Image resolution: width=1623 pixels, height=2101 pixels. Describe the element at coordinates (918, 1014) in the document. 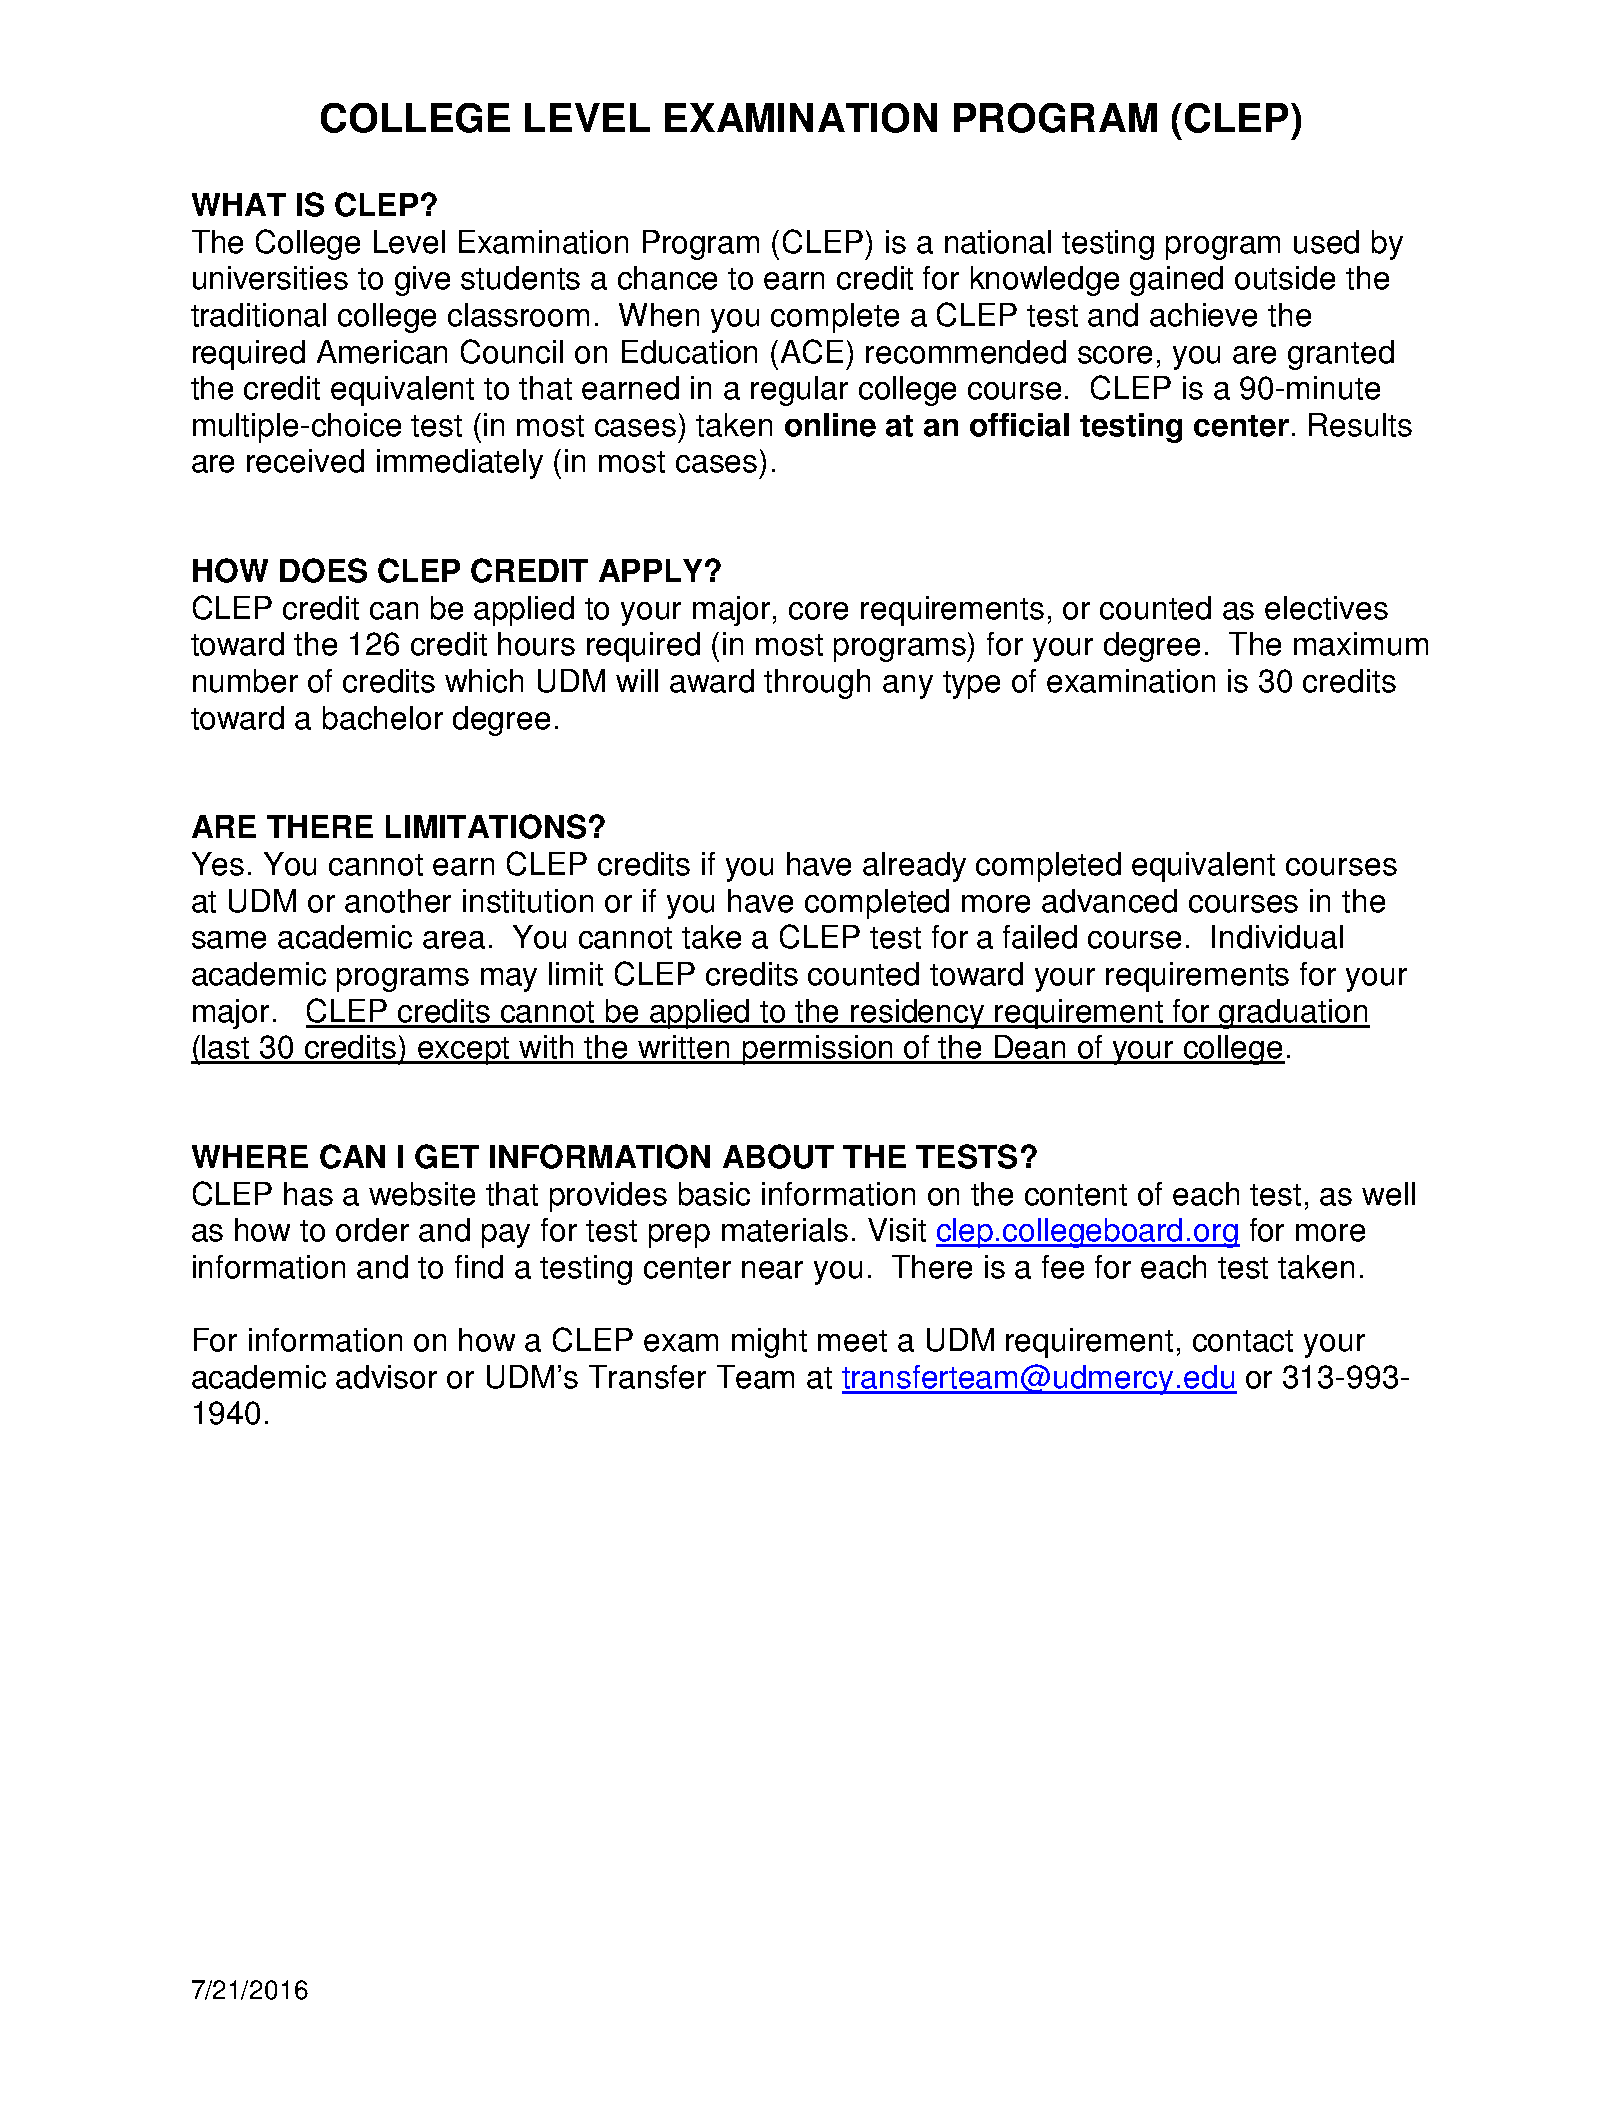

I see `residency` at that location.
